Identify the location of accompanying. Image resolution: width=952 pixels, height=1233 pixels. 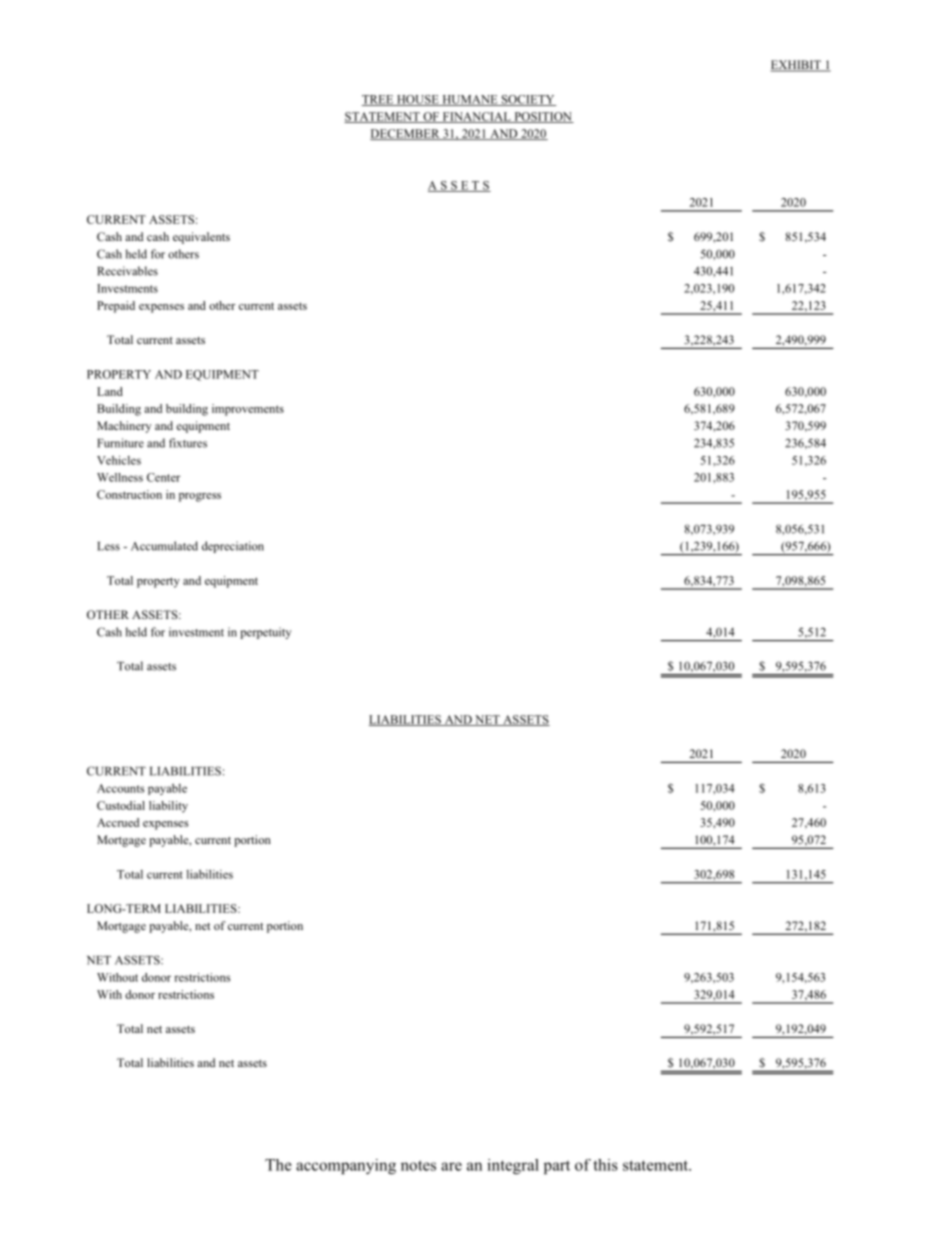
(346, 1166).
